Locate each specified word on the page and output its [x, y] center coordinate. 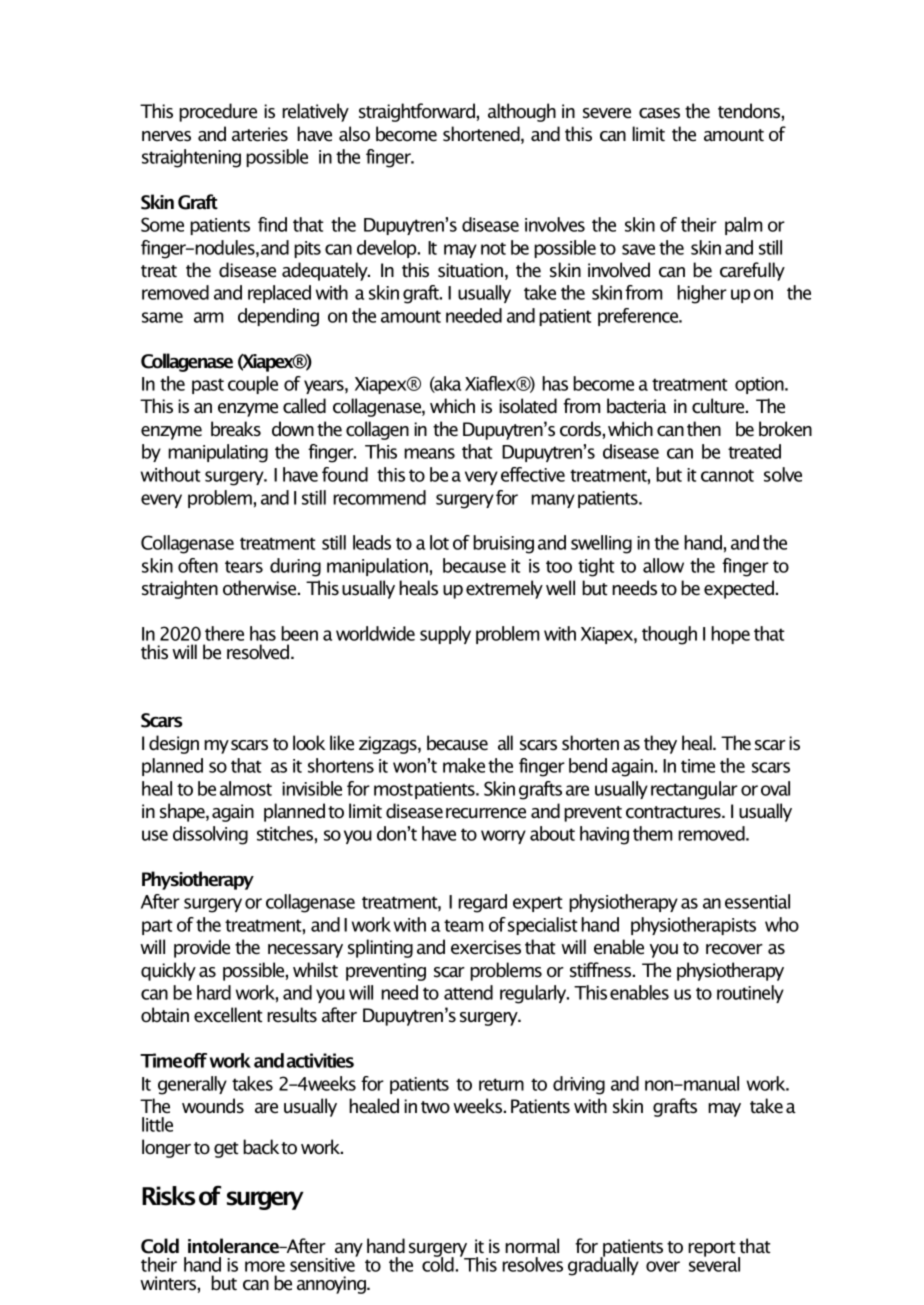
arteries [260, 134]
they [660, 744]
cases [659, 113]
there [224, 633]
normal [532, 1246]
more [265, 1266]
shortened [482, 135]
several [714, 1263]
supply [445, 635]
